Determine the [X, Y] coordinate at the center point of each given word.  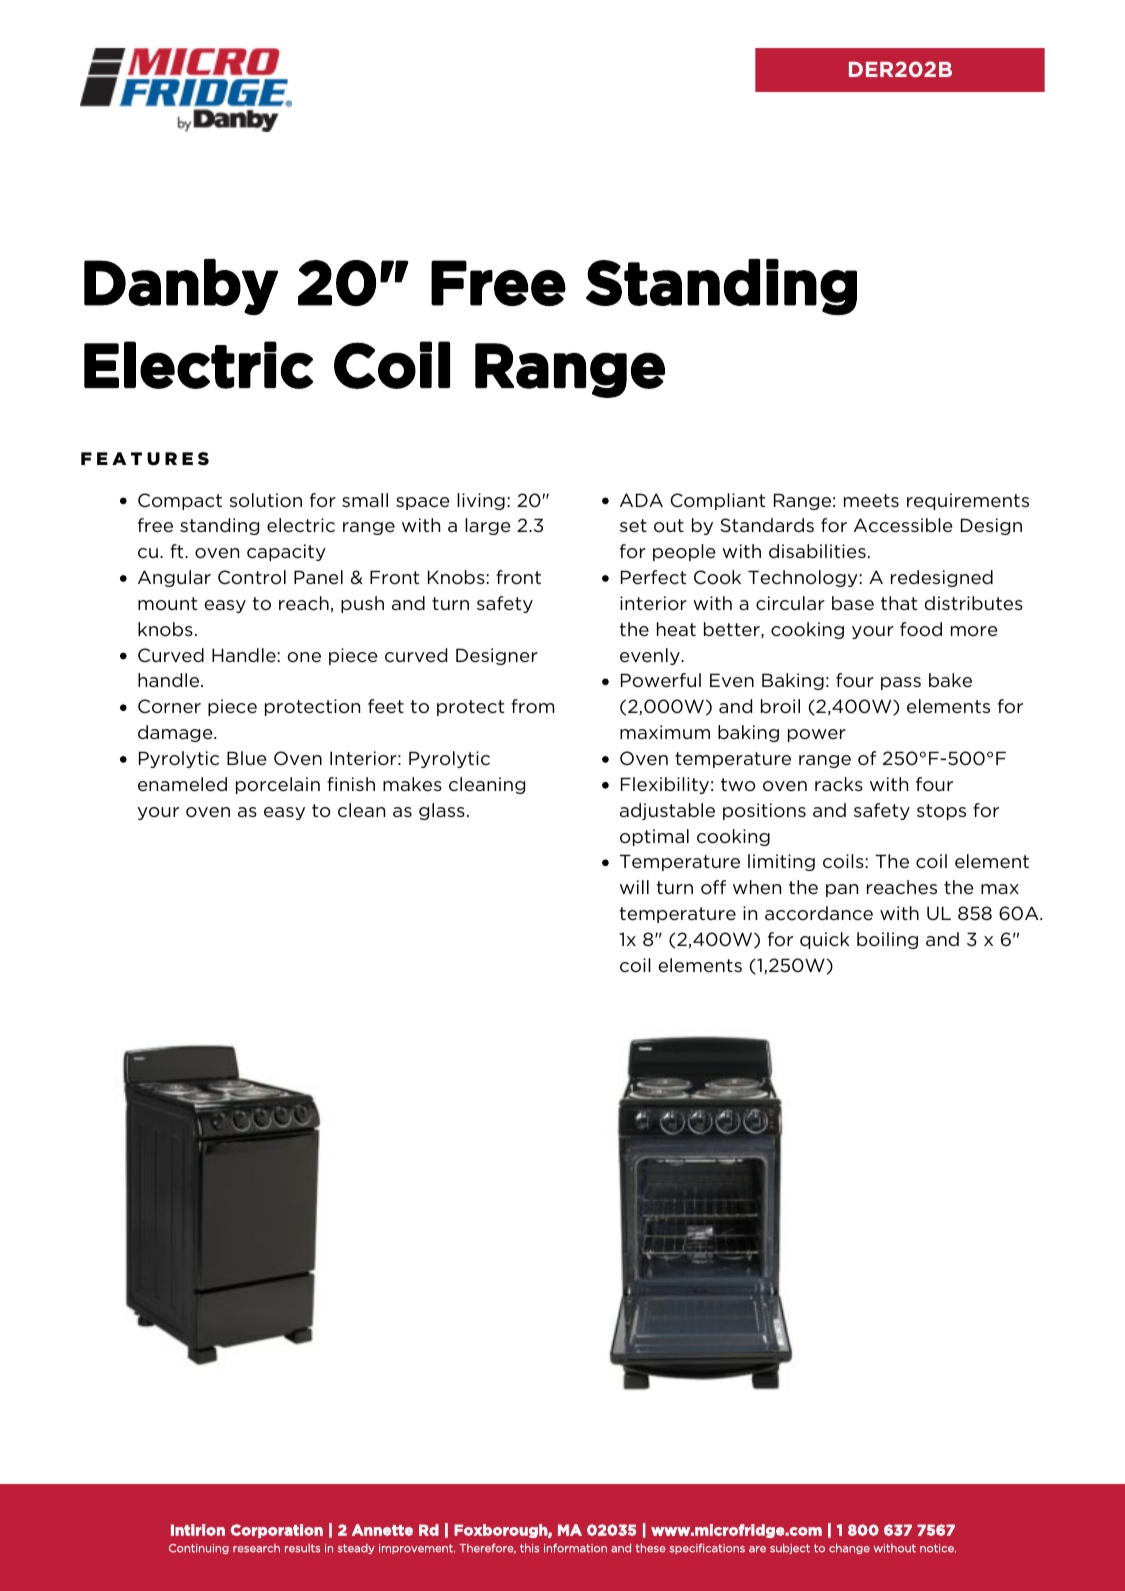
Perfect [653, 577]
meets [871, 501]
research [256, 1548]
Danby [181, 287]
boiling [887, 940]
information [575, 1548]
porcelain [278, 785]
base [853, 603]
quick [825, 940]
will [634, 887]
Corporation [276, 1531]
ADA [641, 500]
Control [252, 577]
